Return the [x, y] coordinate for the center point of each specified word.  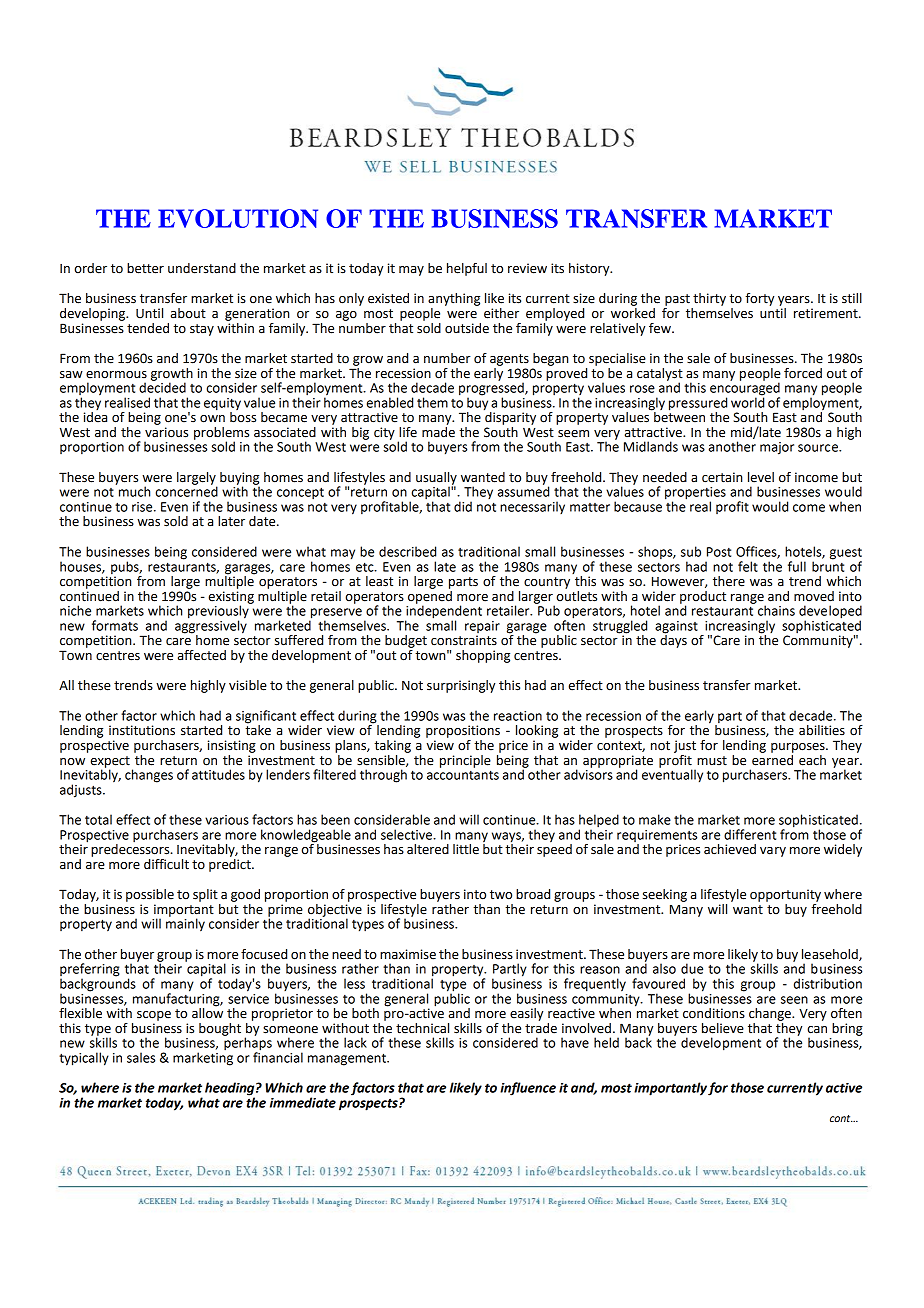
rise [143, 507]
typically [84, 1059]
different [750, 834]
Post [719, 552]
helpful [467, 269]
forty [759, 299]
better [145, 268]
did [463, 506]
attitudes [218, 774]
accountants [463, 775]
